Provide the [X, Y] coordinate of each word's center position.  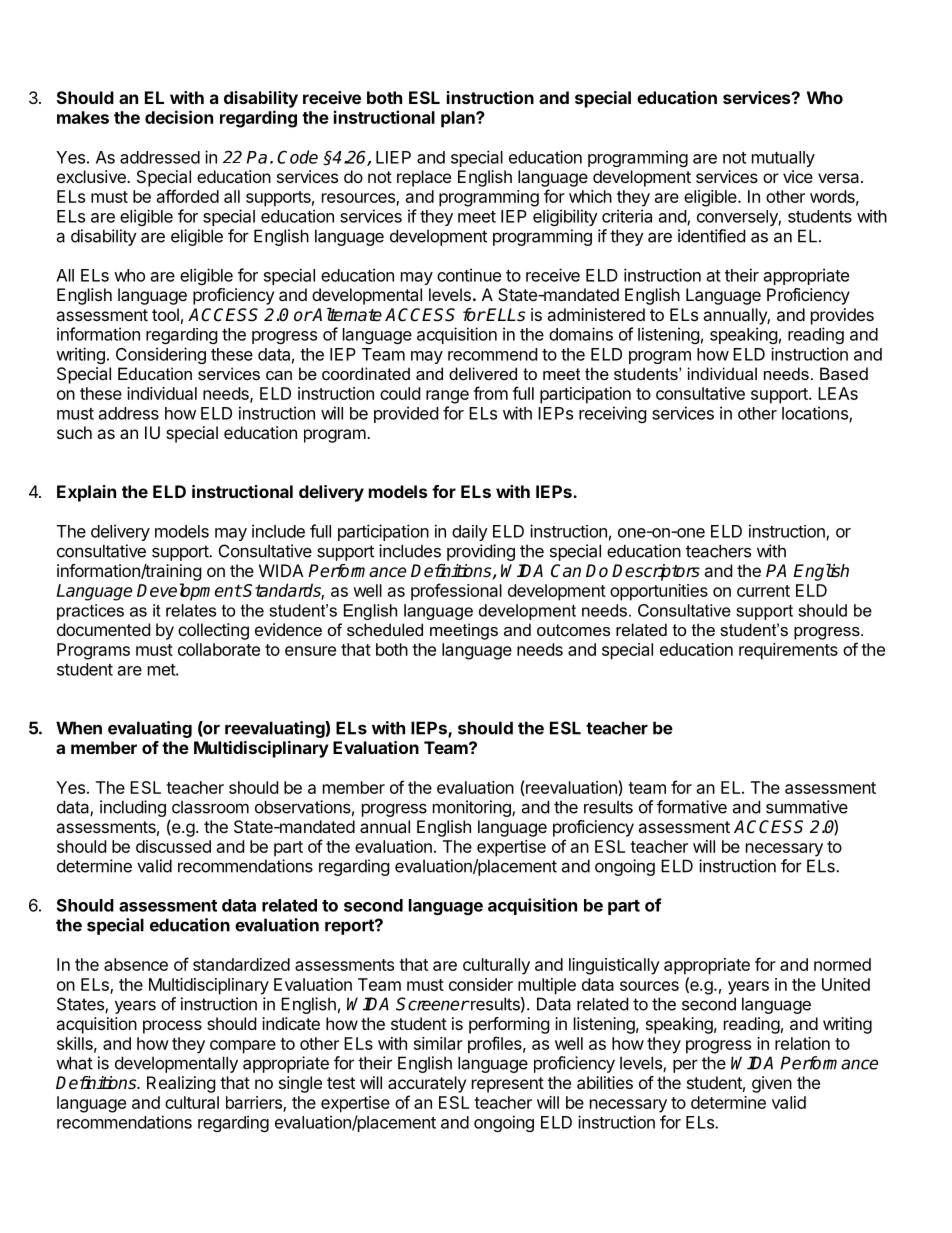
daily [470, 533]
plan [459, 119]
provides [842, 316]
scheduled [385, 629]
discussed [173, 846]
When [79, 728]
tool [165, 314]
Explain [86, 493]
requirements [788, 651]
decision [179, 117]
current [763, 591]
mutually [783, 159]
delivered [483, 373]
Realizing [181, 1084]
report [350, 927]
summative [807, 807]
